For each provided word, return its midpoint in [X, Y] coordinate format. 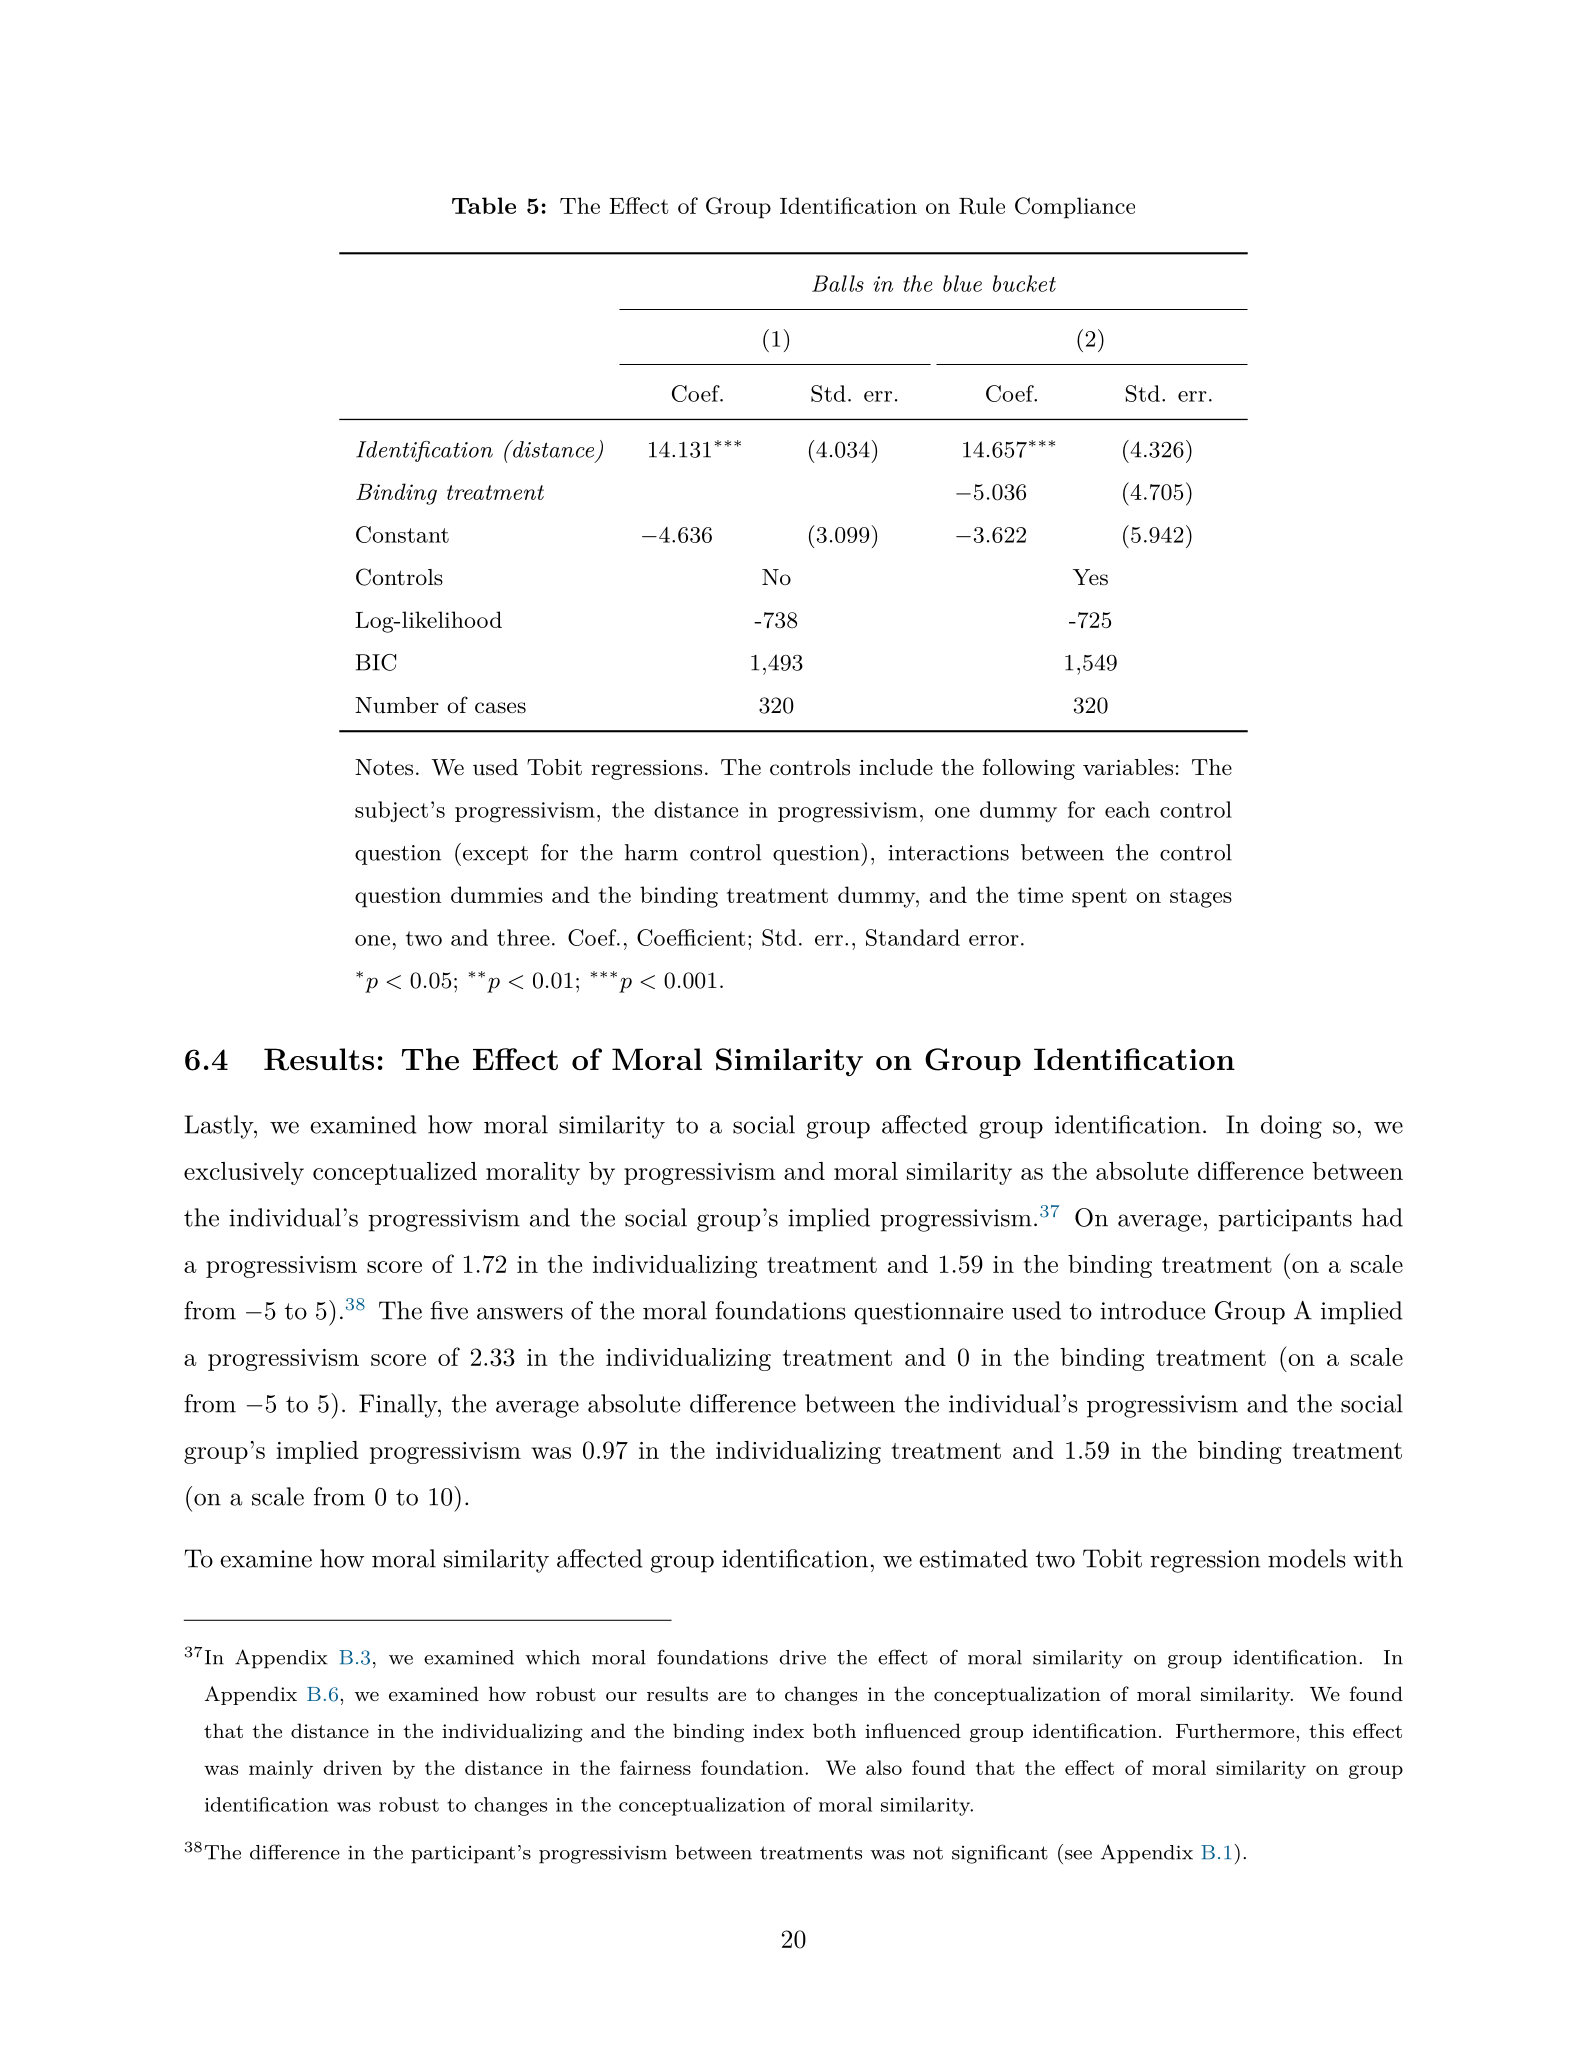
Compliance [1075, 208]
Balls [838, 283]
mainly [281, 1769]
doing [1291, 1127]
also [884, 1767]
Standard [913, 937]
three [523, 937]
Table [484, 205]
